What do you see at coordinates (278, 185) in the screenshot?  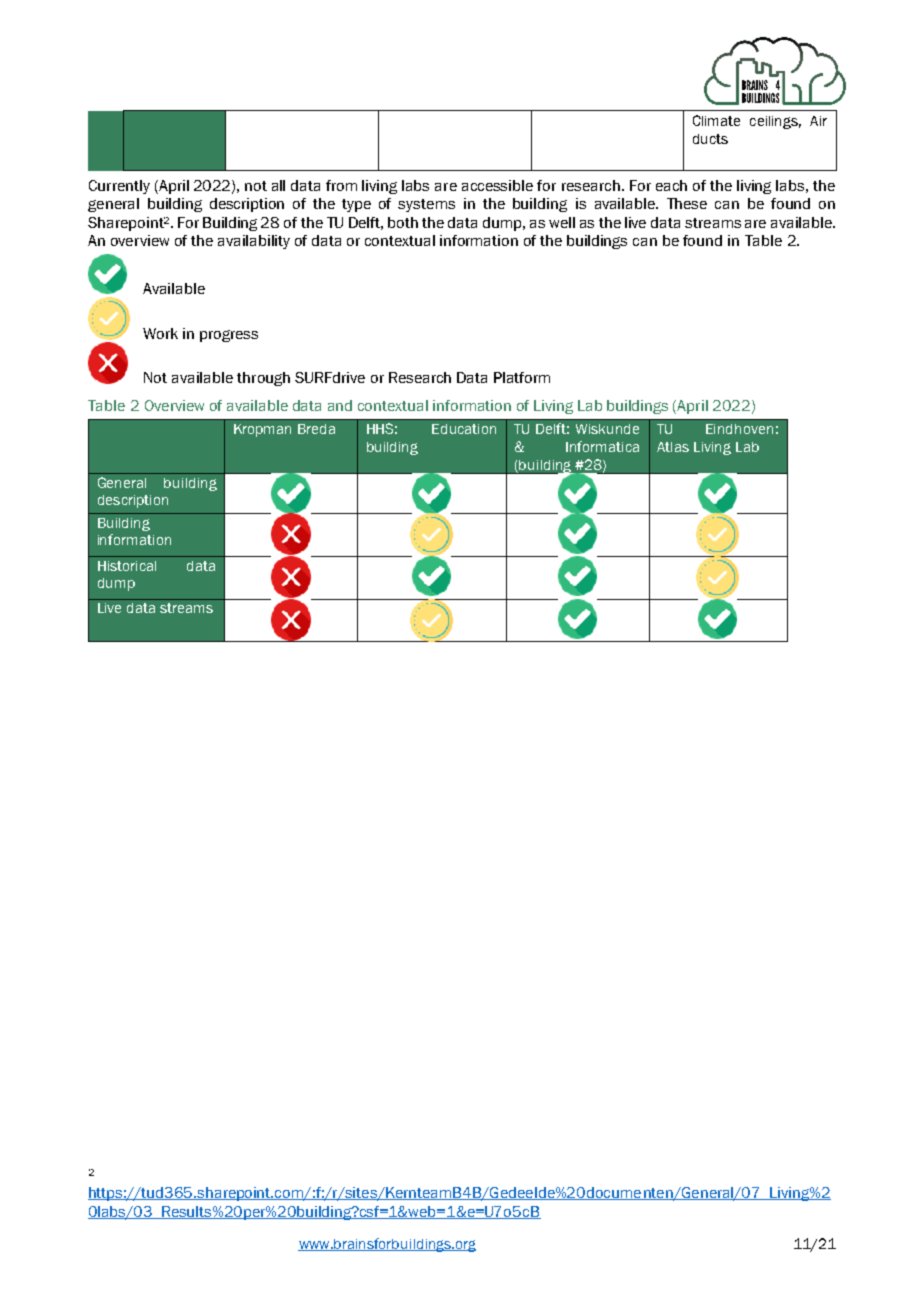 I see `all` at bounding box center [278, 185].
